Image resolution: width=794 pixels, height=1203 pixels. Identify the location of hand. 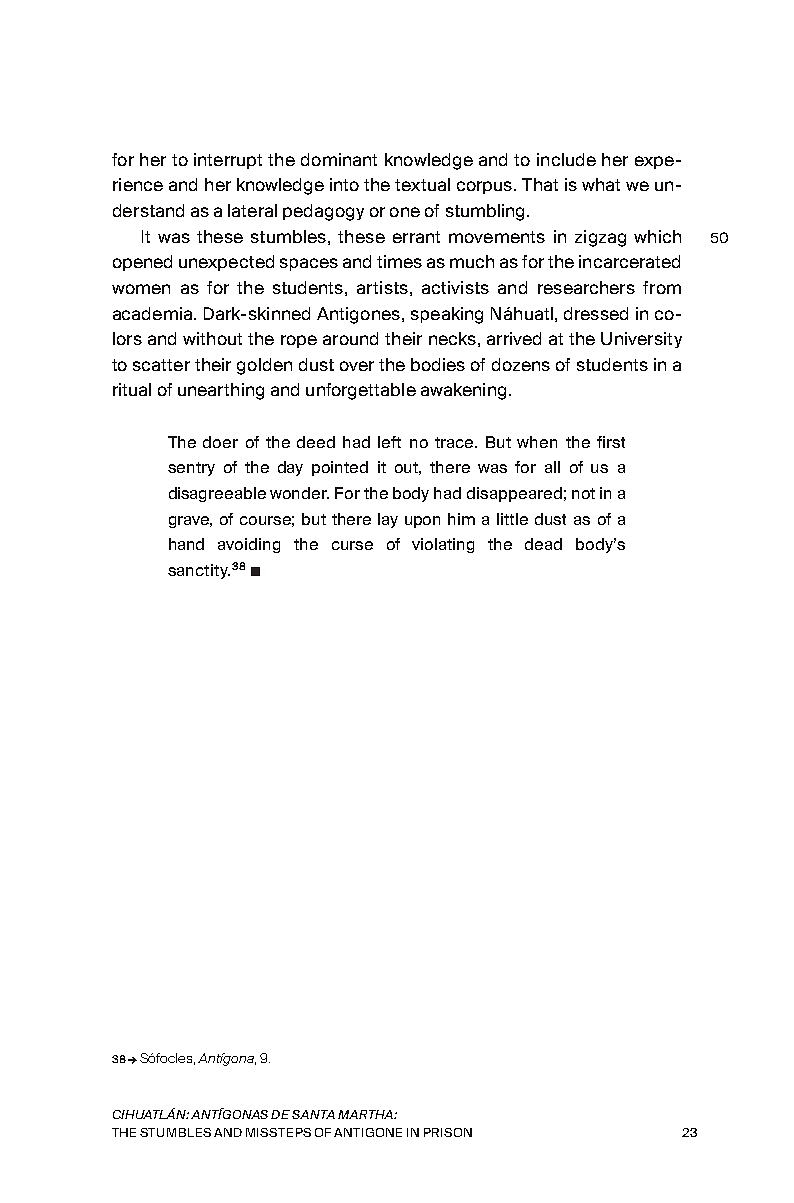
(186, 544).
